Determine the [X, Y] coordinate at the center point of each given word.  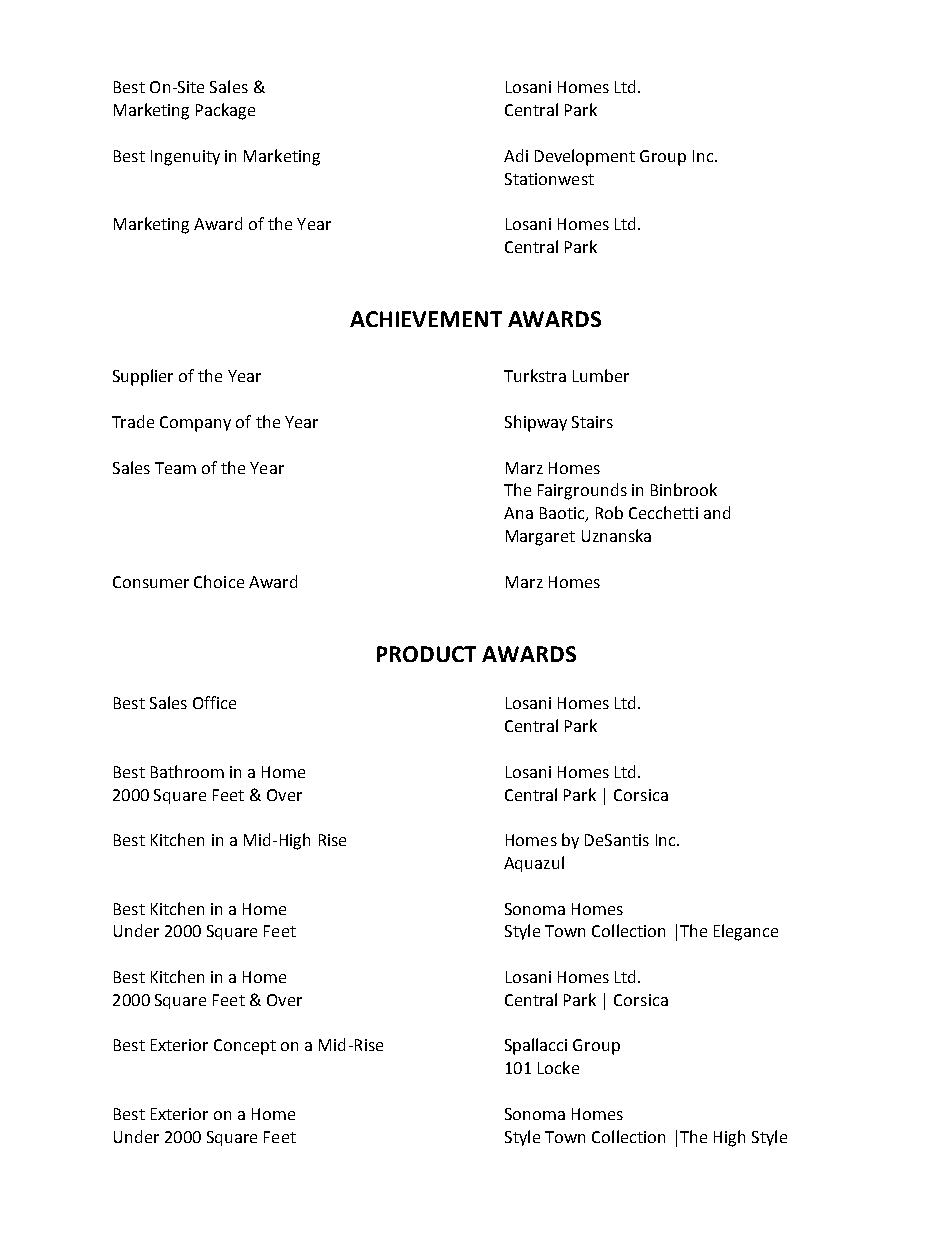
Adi [516, 155]
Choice [219, 581]
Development [585, 157]
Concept [245, 1047]
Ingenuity [185, 158]
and [717, 512]
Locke [558, 1067]
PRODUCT [426, 654]
